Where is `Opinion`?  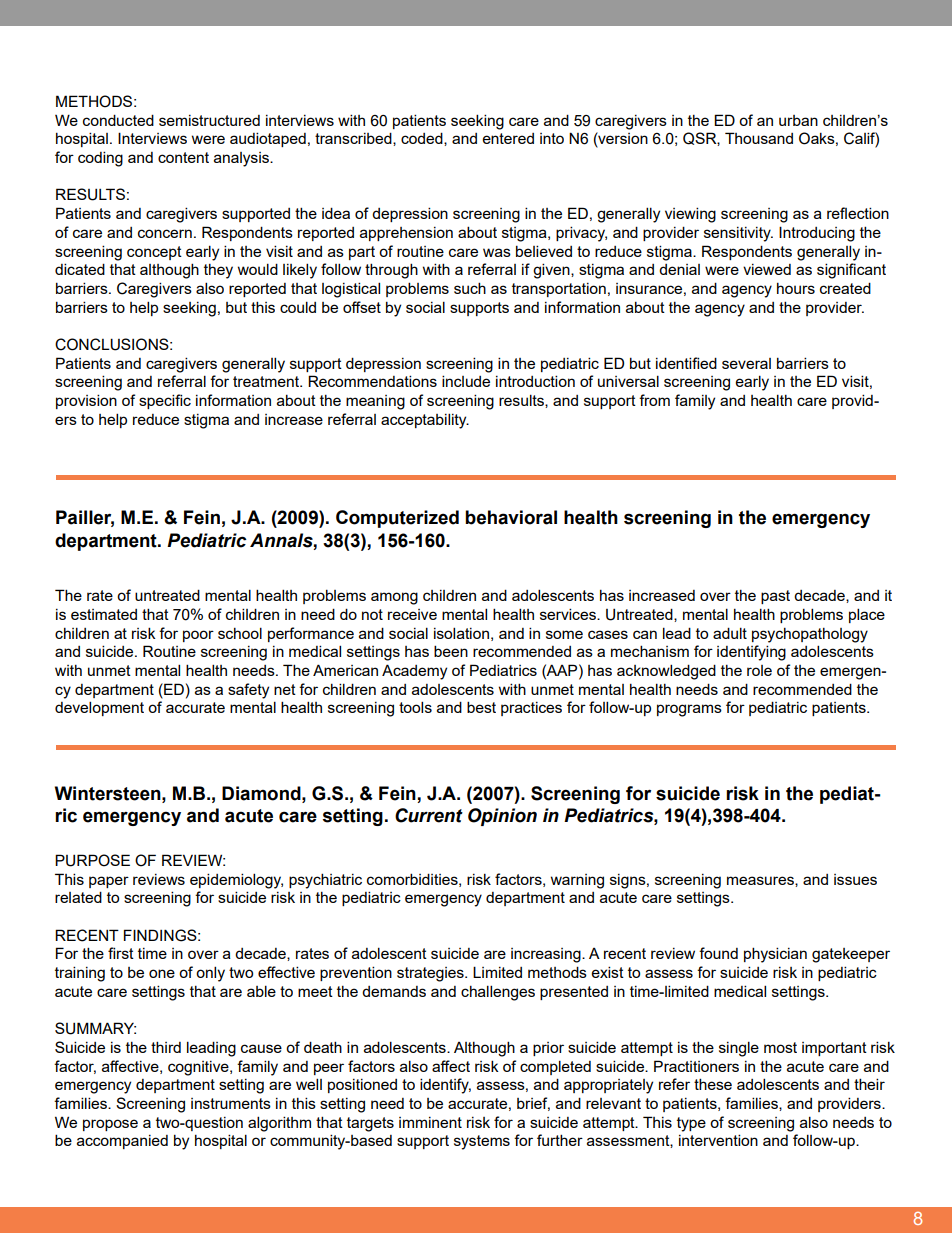
Opinion is located at coordinates (502, 817).
